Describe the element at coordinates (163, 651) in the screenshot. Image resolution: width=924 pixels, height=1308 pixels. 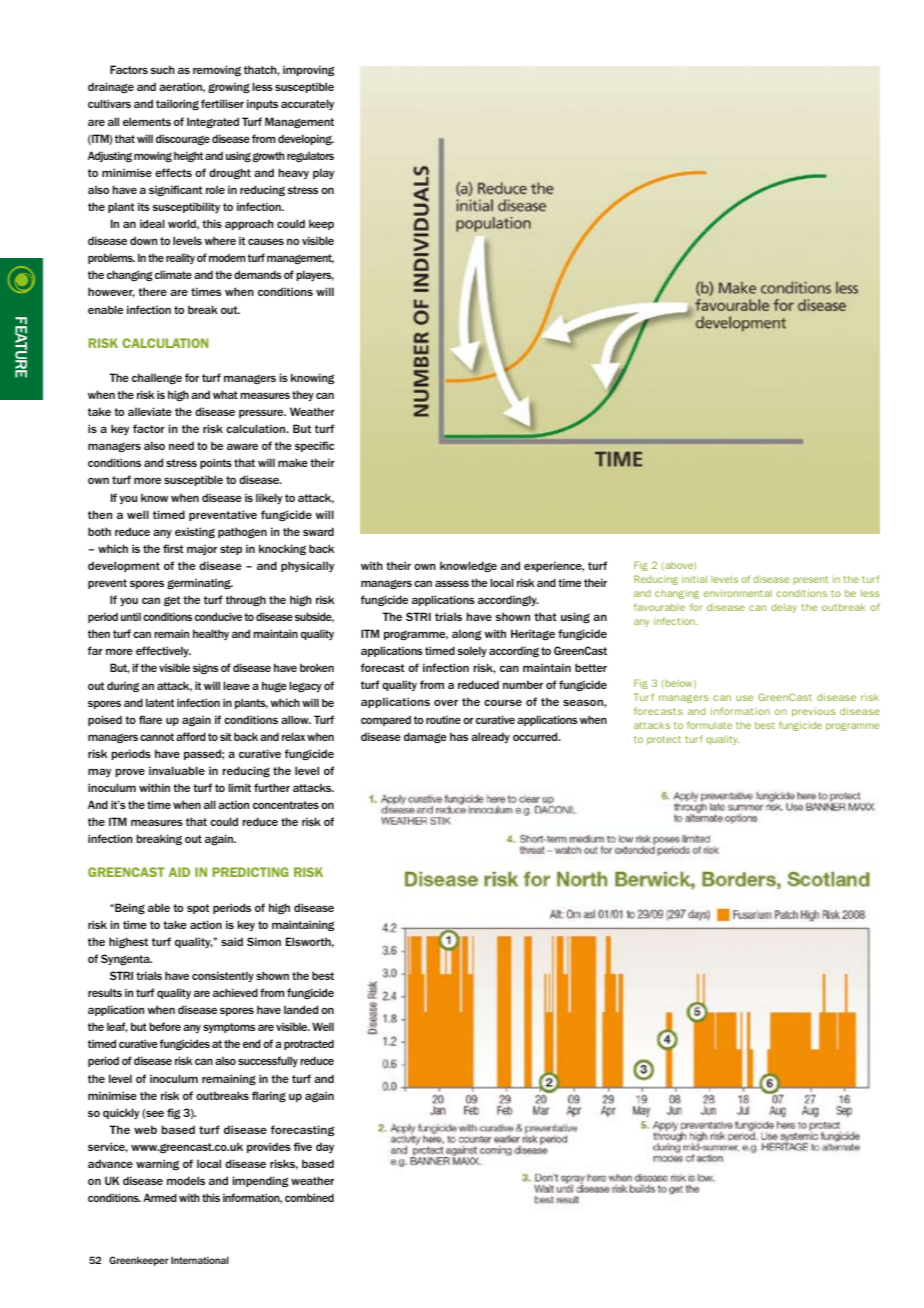
I see `effectively` at that location.
